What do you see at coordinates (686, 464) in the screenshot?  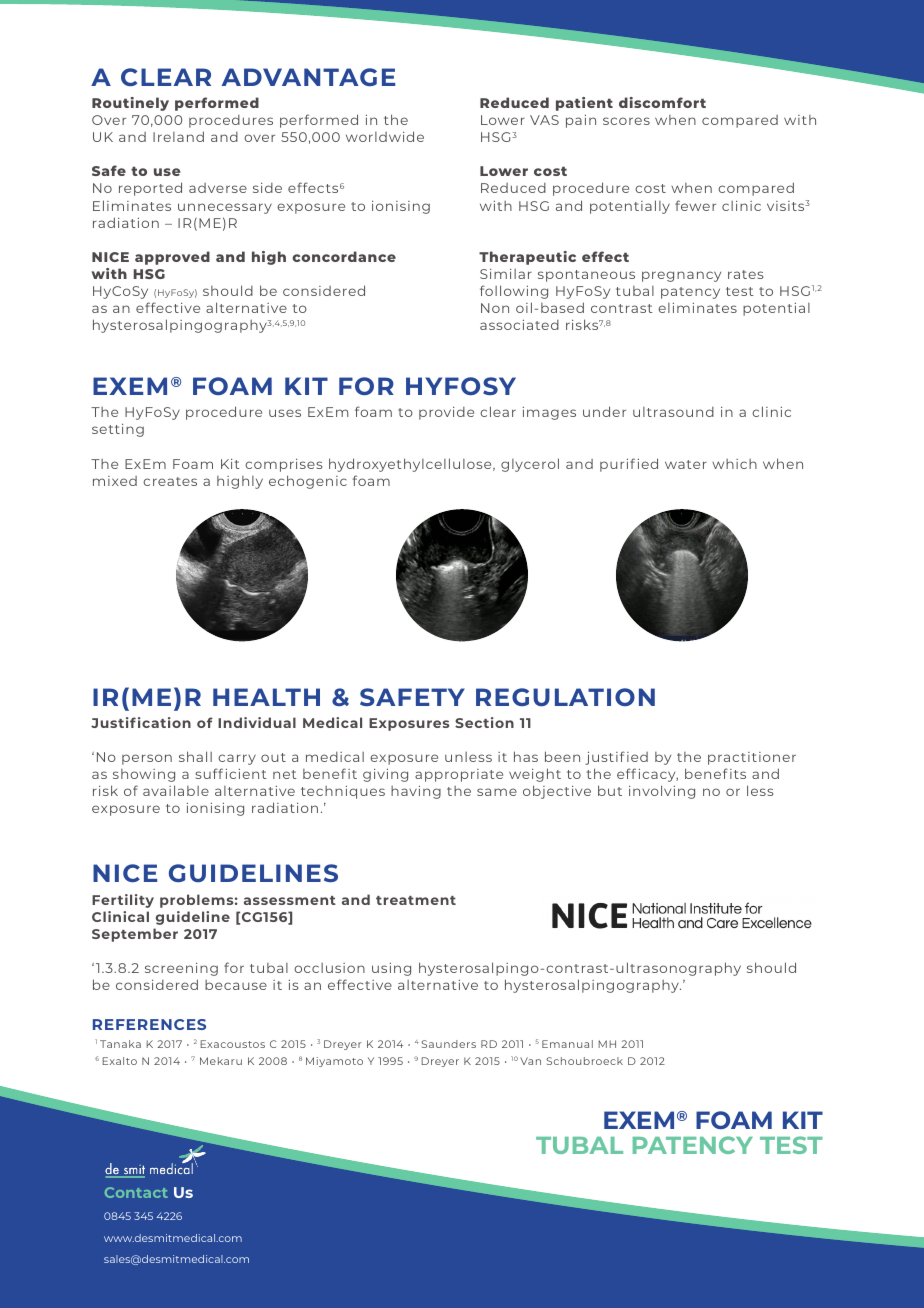 I see `water` at bounding box center [686, 464].
